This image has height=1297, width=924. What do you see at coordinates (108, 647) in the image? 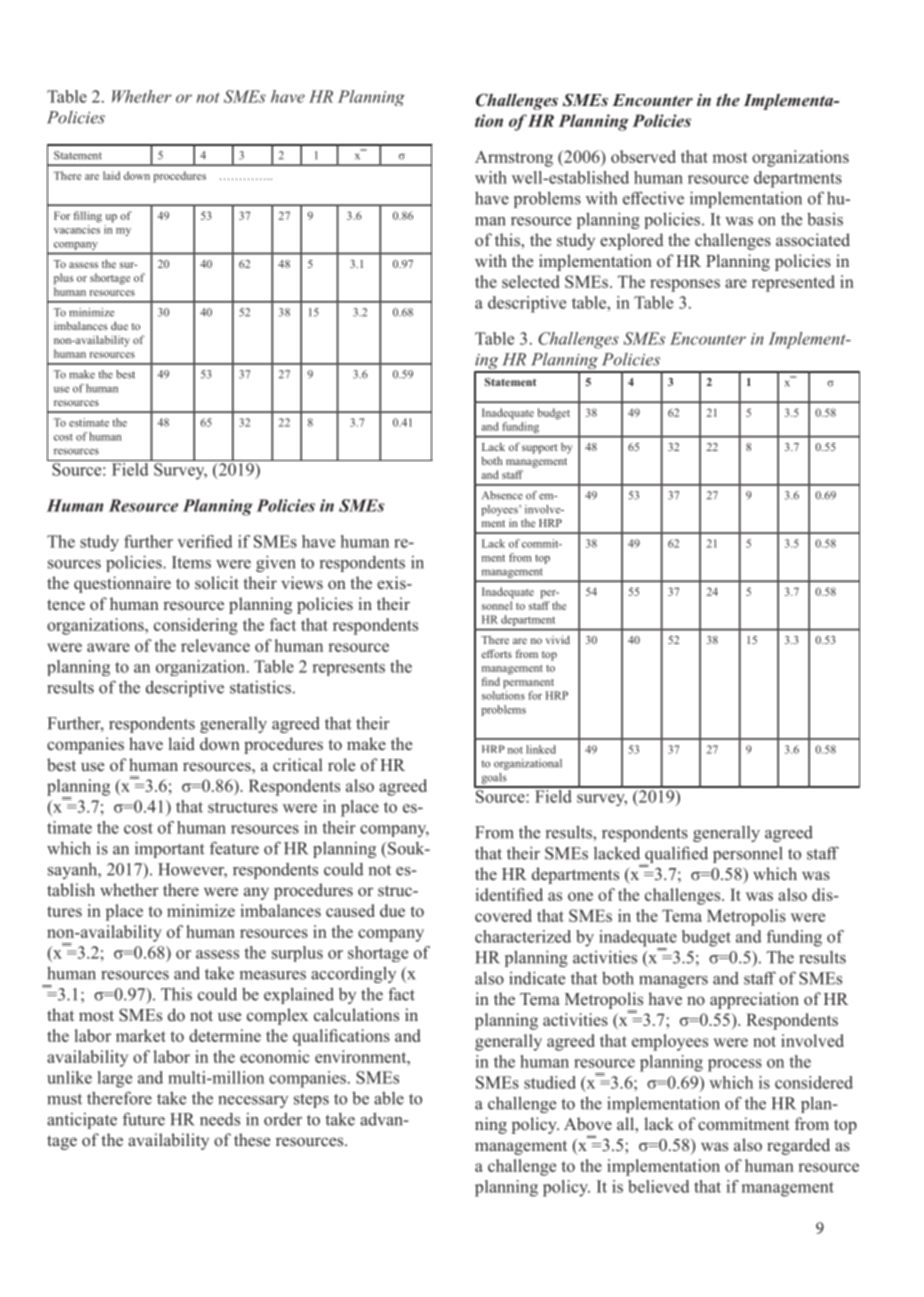
I see `aware` at bounding box center [108, 647].
